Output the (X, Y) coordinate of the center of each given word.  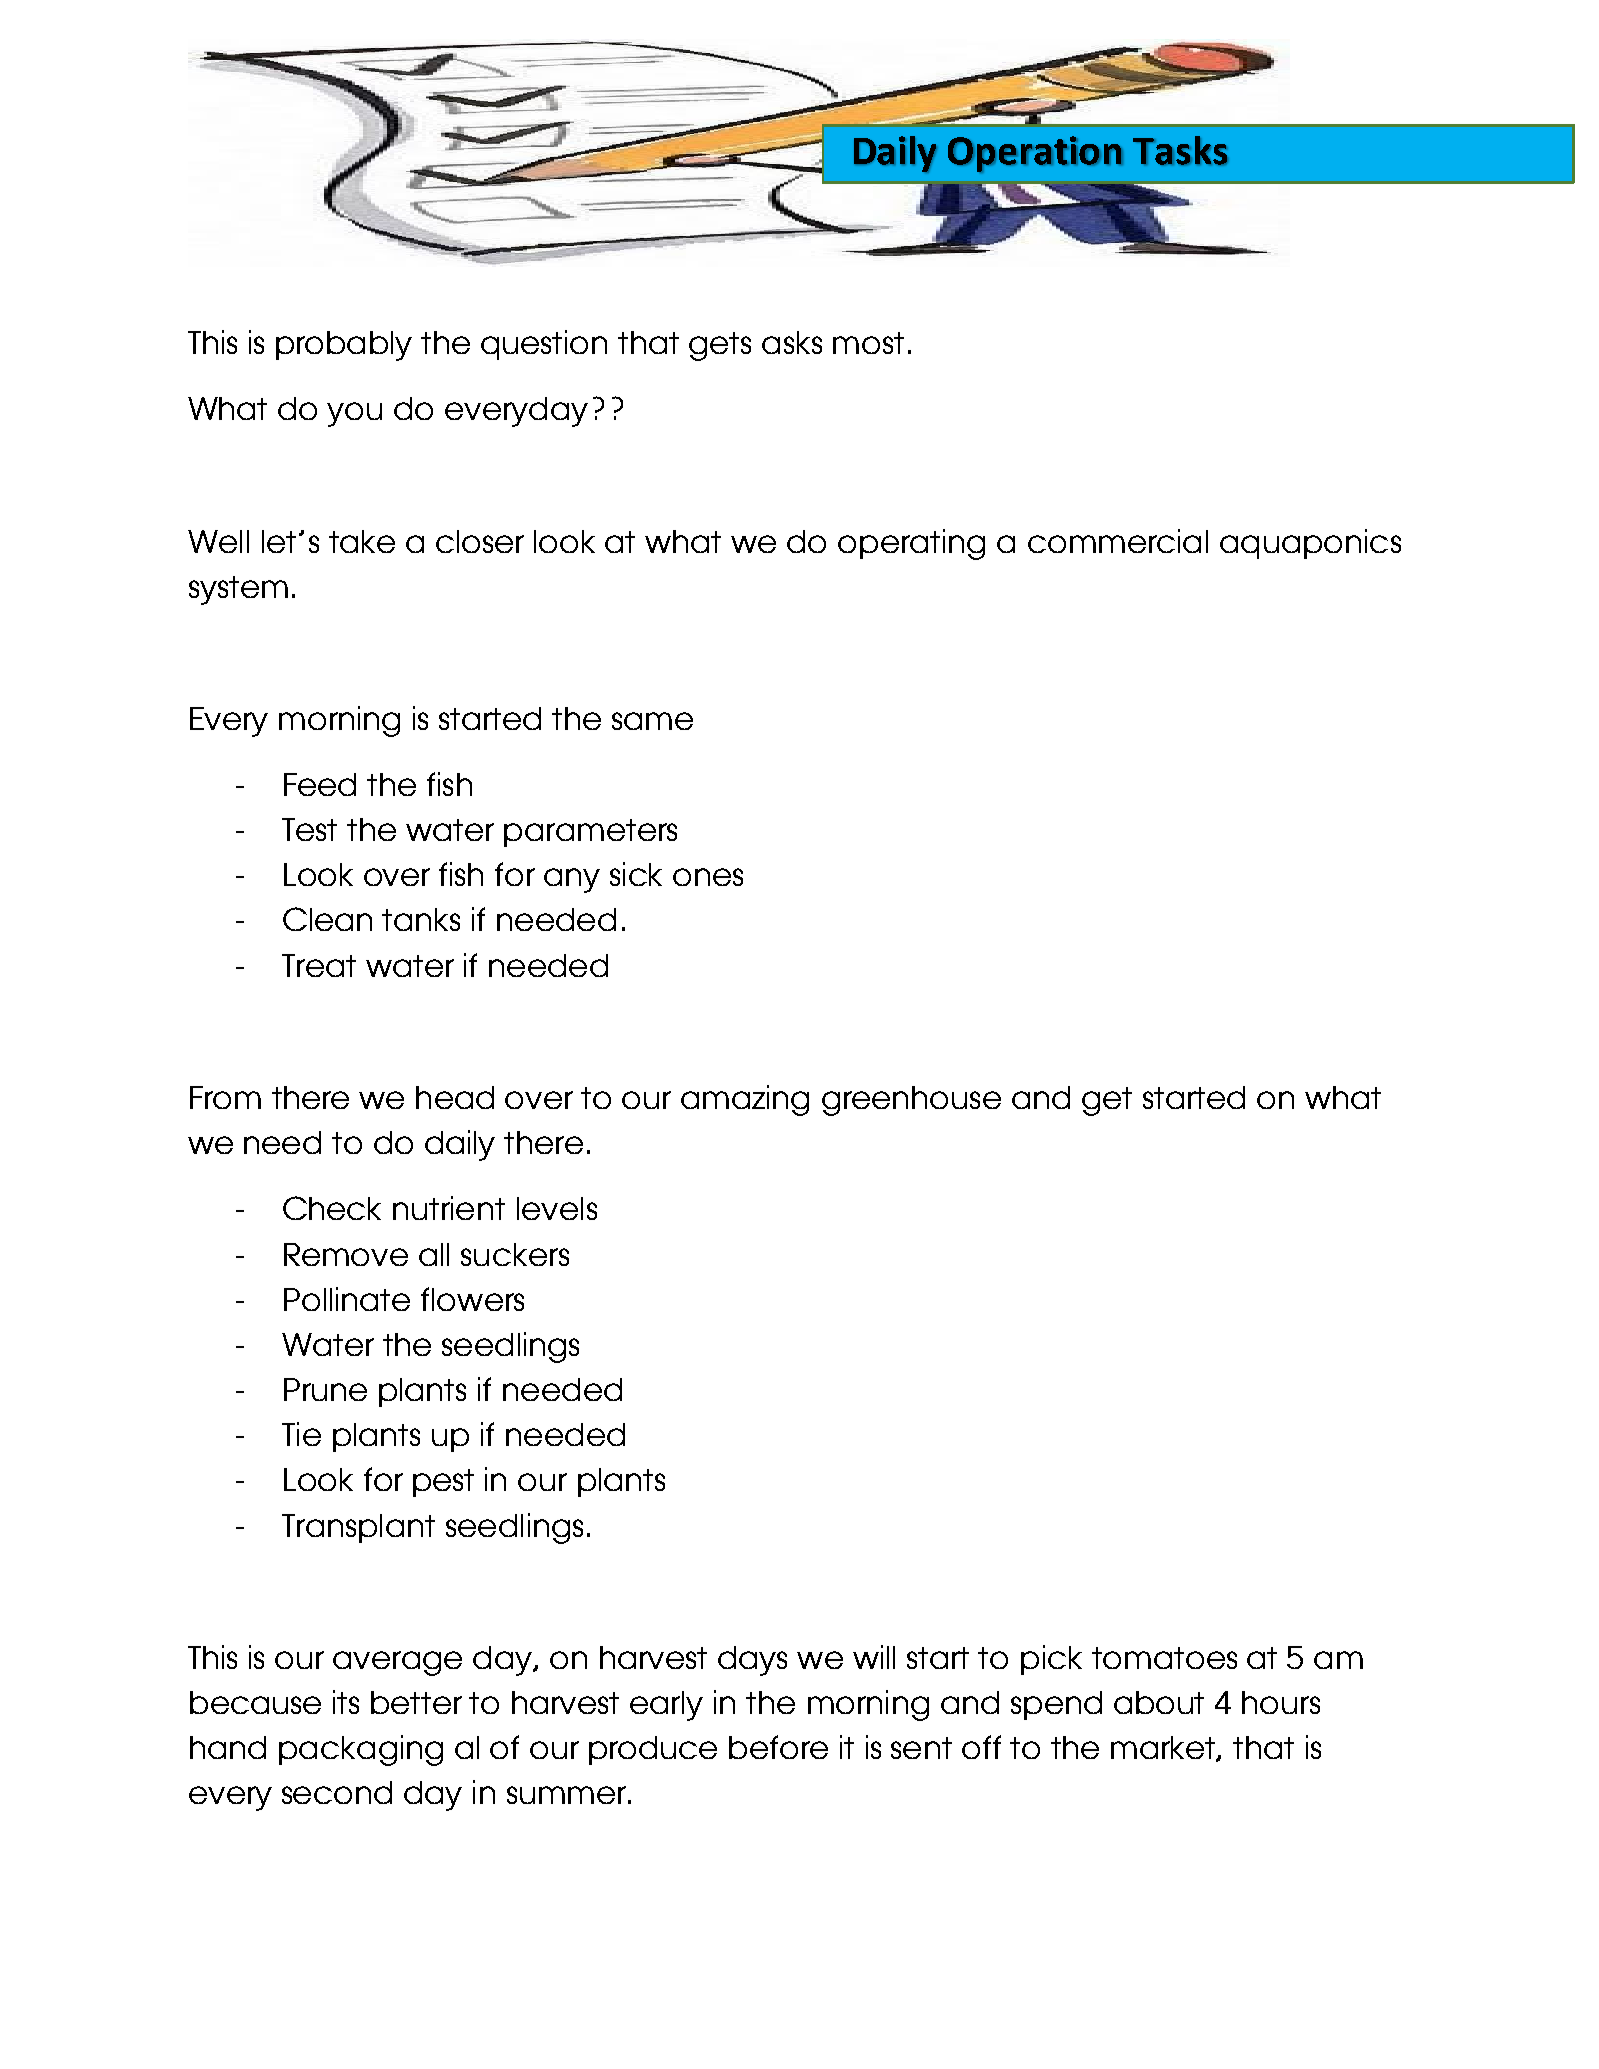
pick (1051, 1660)
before (778, 1747)
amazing (745, 1100)
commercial (1118, 541)
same (652, 721)
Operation (1035, 154)
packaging (361, 1750)
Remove (346, 1254)
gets (720, 346)
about (1159, 1702)
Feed (320, 784)
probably (344, 346)
